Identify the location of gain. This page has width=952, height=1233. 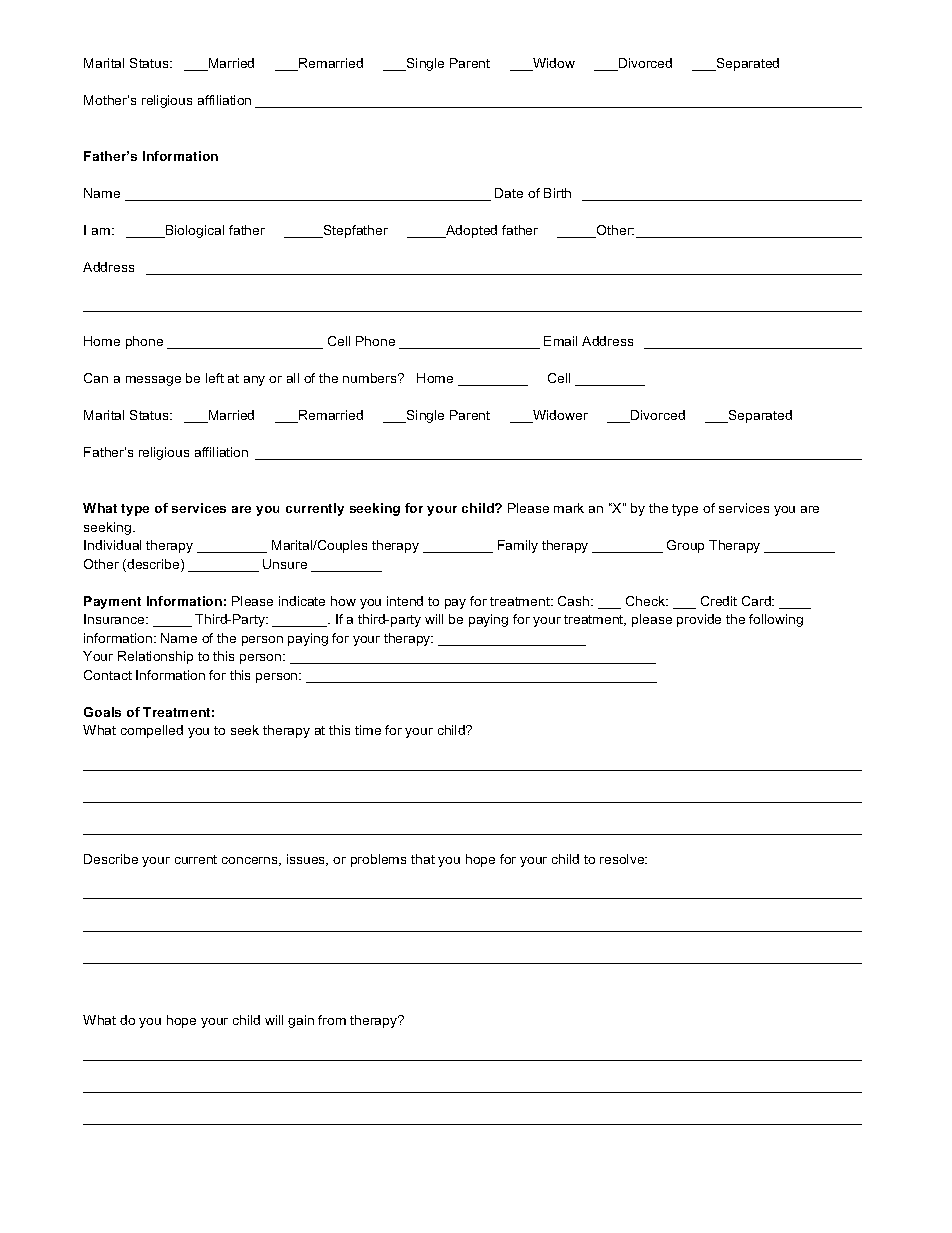
(301, 1021).
